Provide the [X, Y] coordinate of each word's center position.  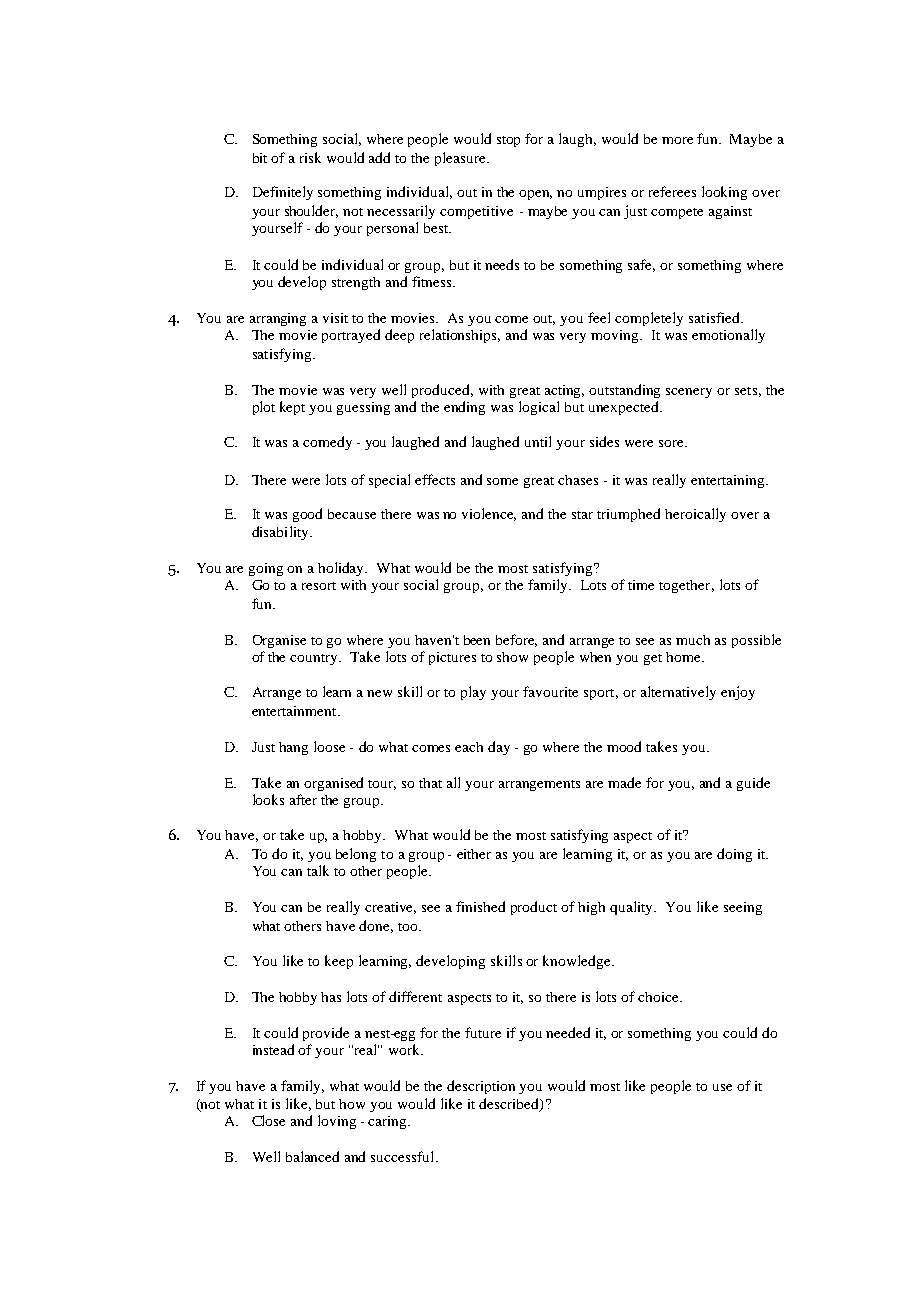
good [307, 515]
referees [672, 191]
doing [734, 855]
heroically [695, 515]
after [303, 799]
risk [310, 157]
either [474, 854]
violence [489, 514]
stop [508, 141]
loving [337, 1122]
